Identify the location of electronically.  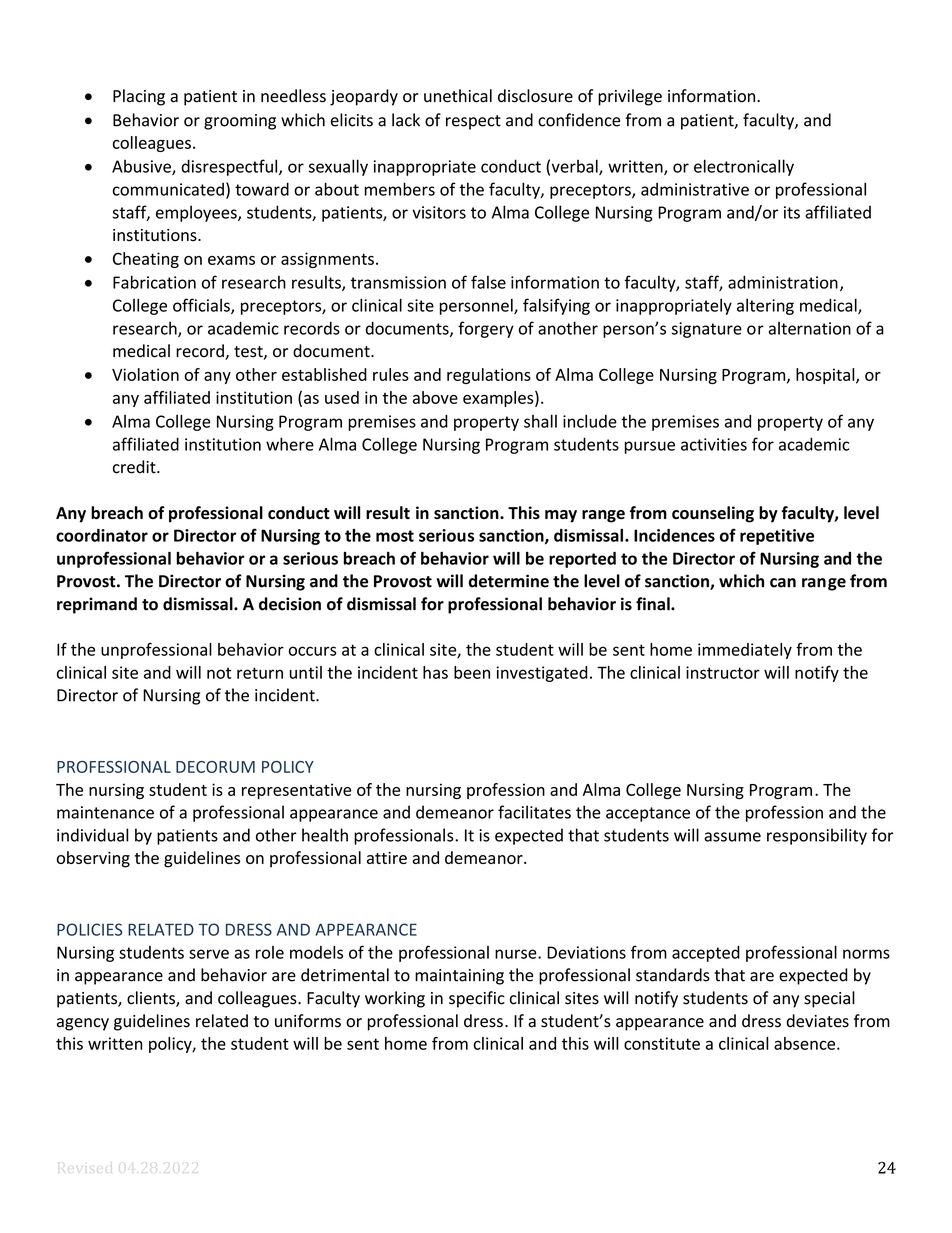
(744, 167).
